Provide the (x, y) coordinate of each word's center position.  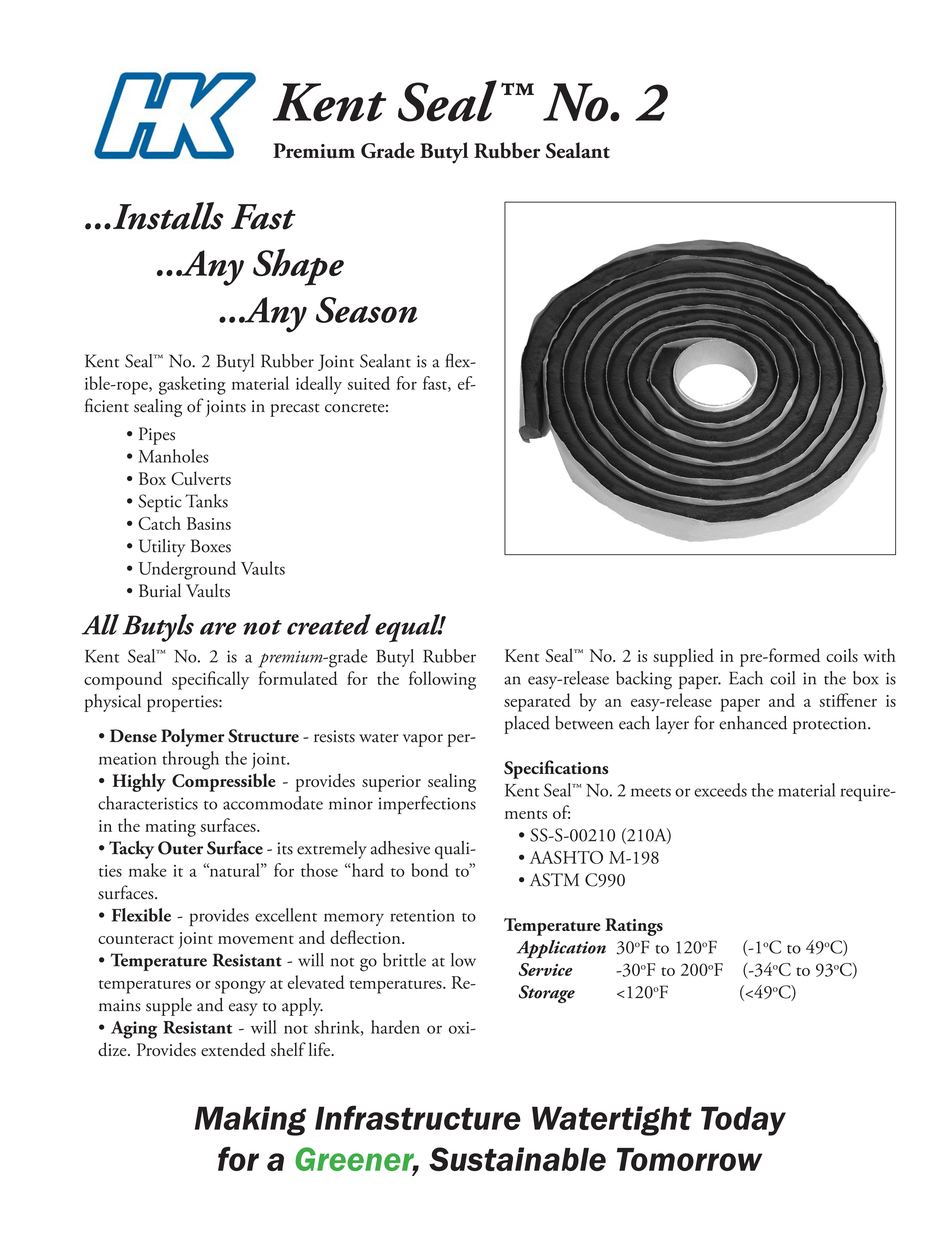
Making (250, 1121)
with (879, 655)
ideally (319, 385)
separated (537, 702)
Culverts (201, 478)
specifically (210, 680)
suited (369, 383)
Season (366, 310)
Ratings (634, 927)
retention (422, 916)
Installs (168, 216)
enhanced (753, 723)
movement (256, 939)
